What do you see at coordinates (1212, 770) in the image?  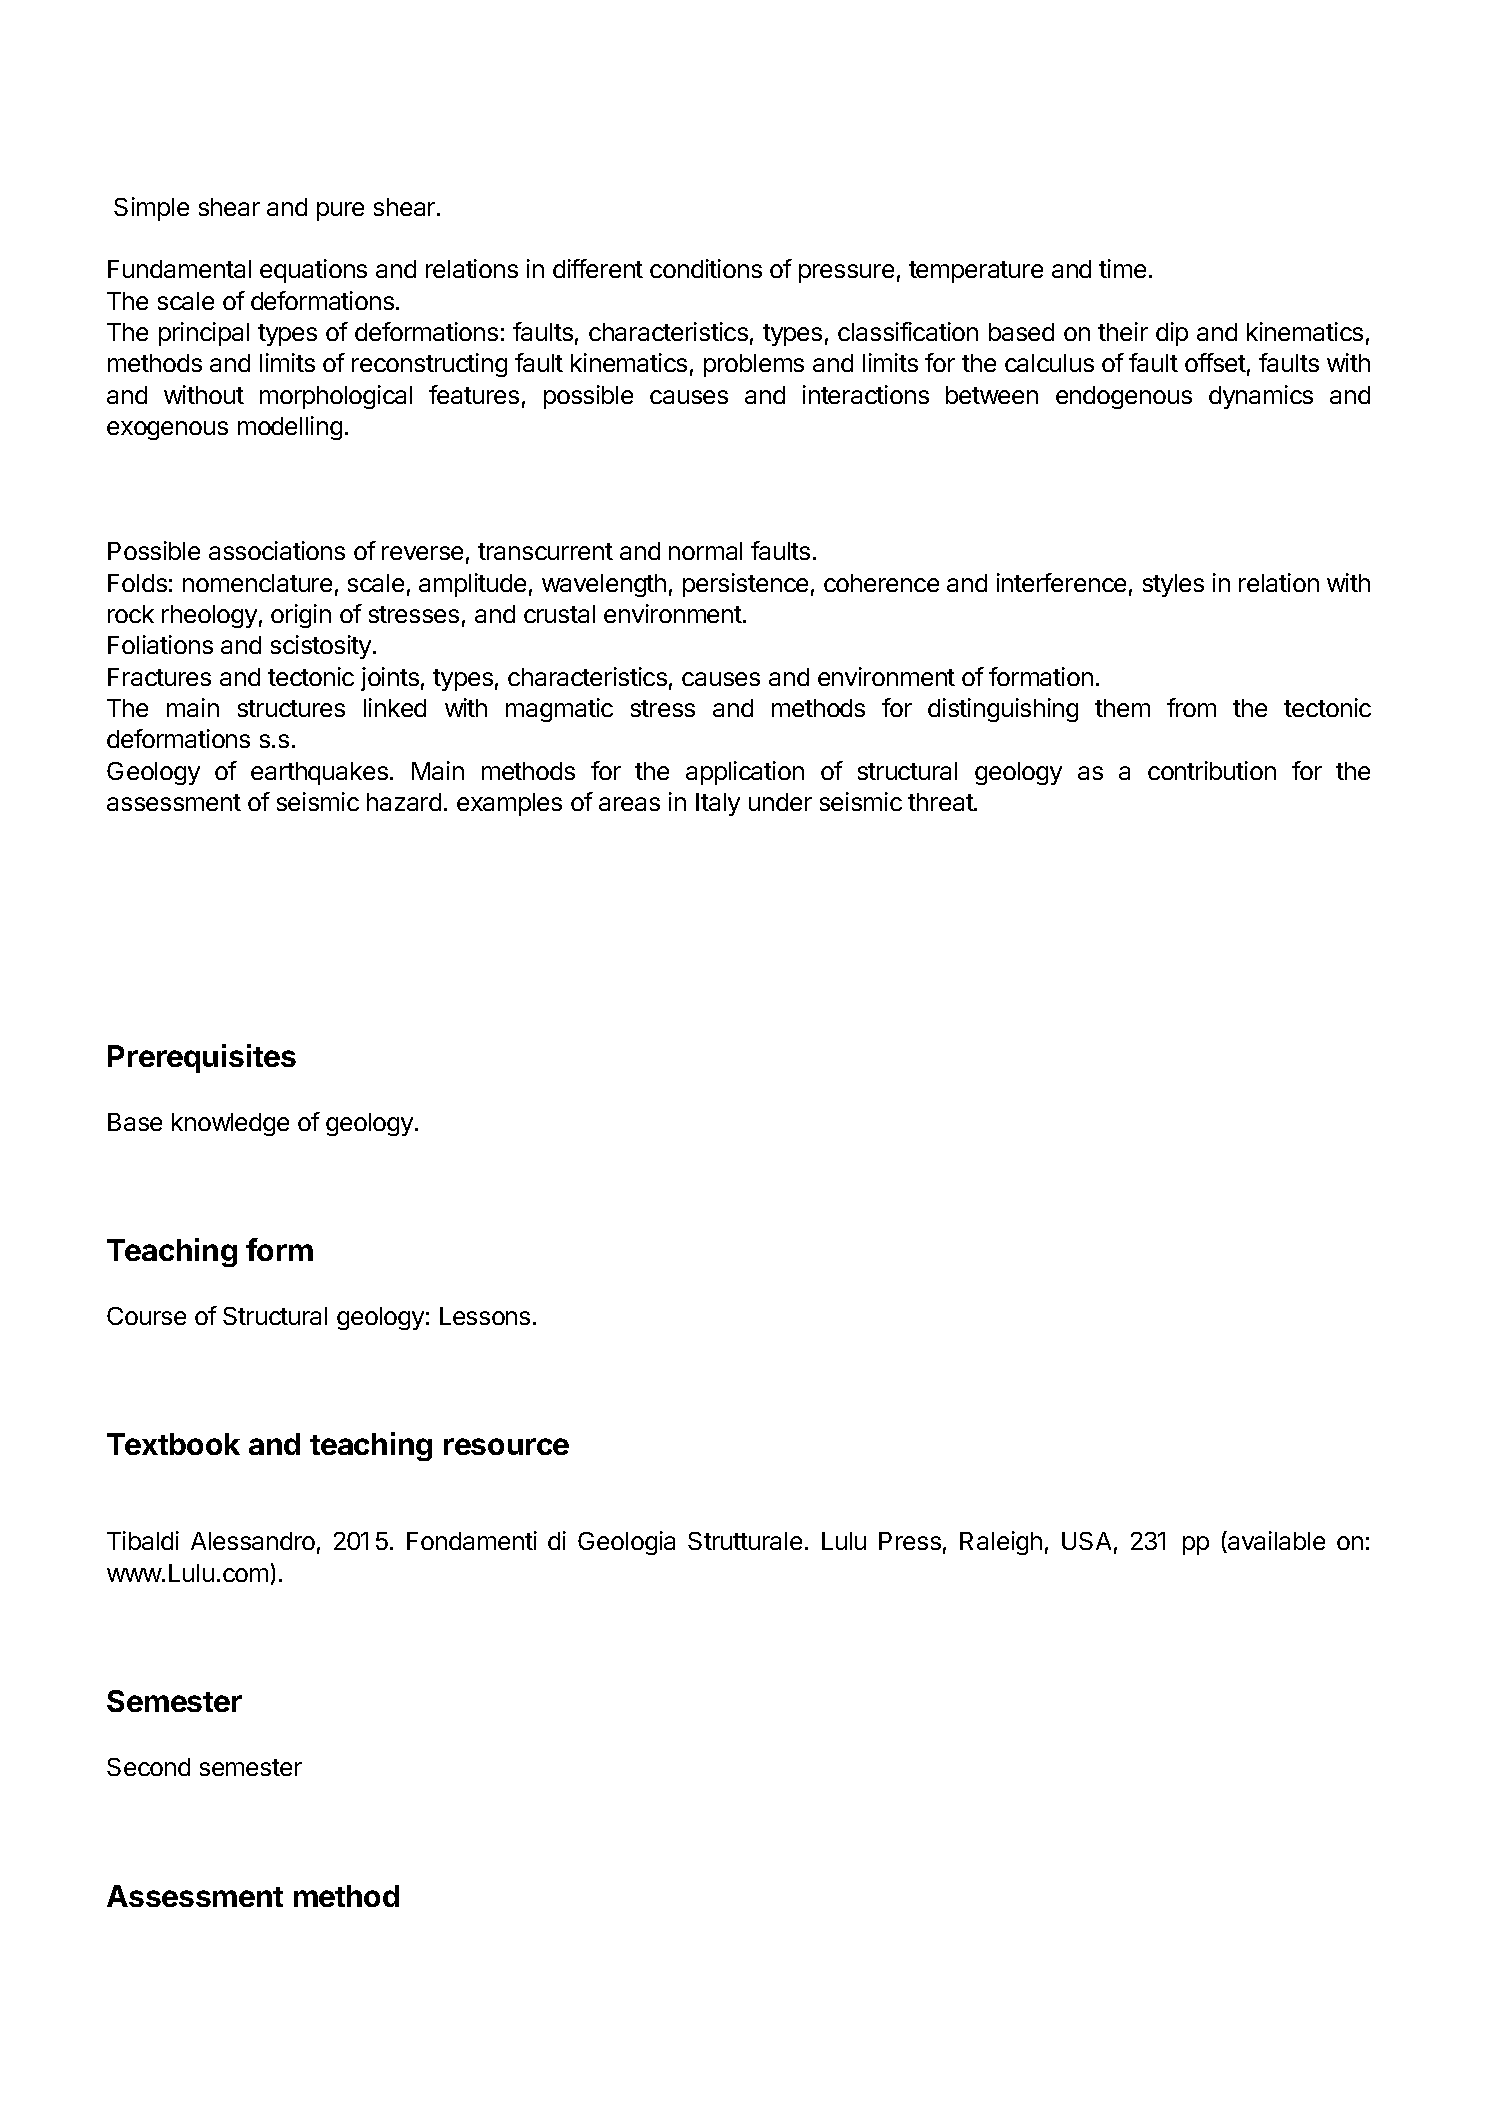 I see `contribution` at bounding box center [1212, 770].
